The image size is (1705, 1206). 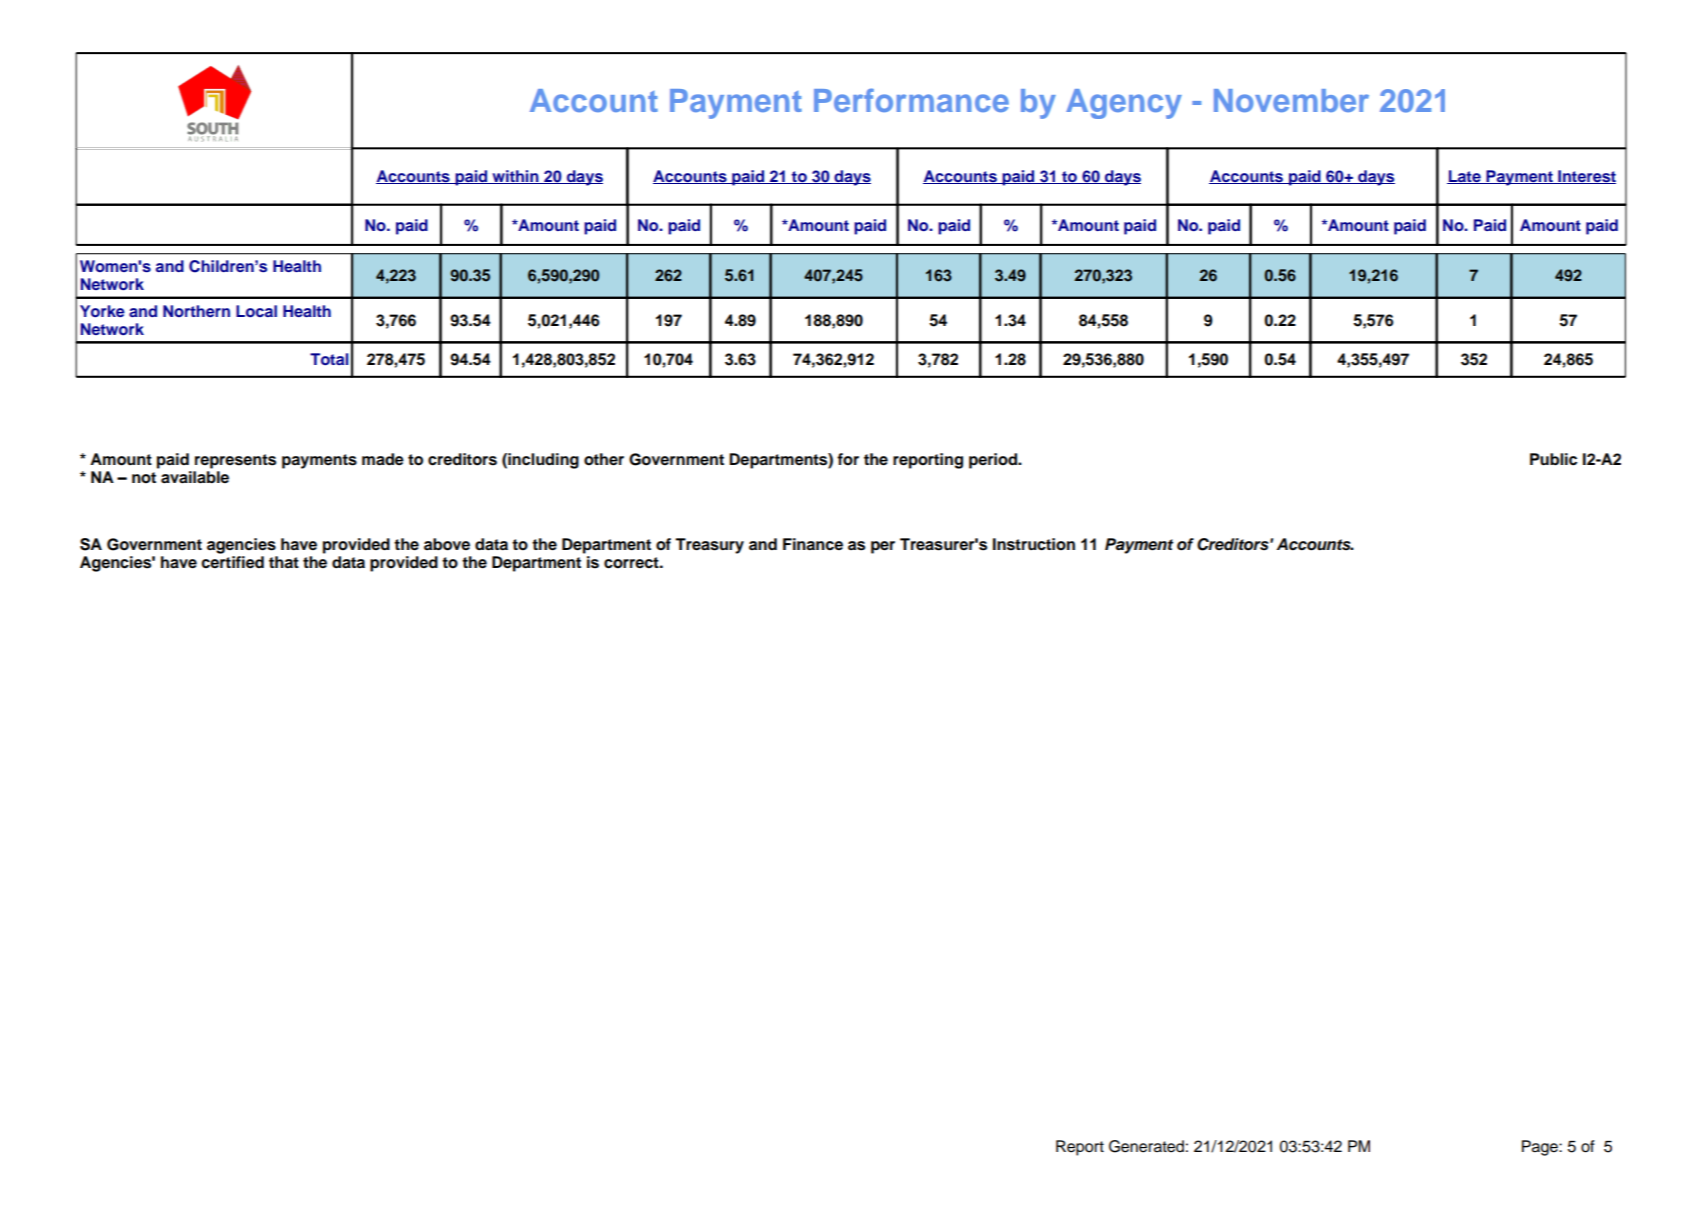 What do you see at coordinates (1034, 544) in the image?
I see `Instruction` at bounding box center [1034, 544].
